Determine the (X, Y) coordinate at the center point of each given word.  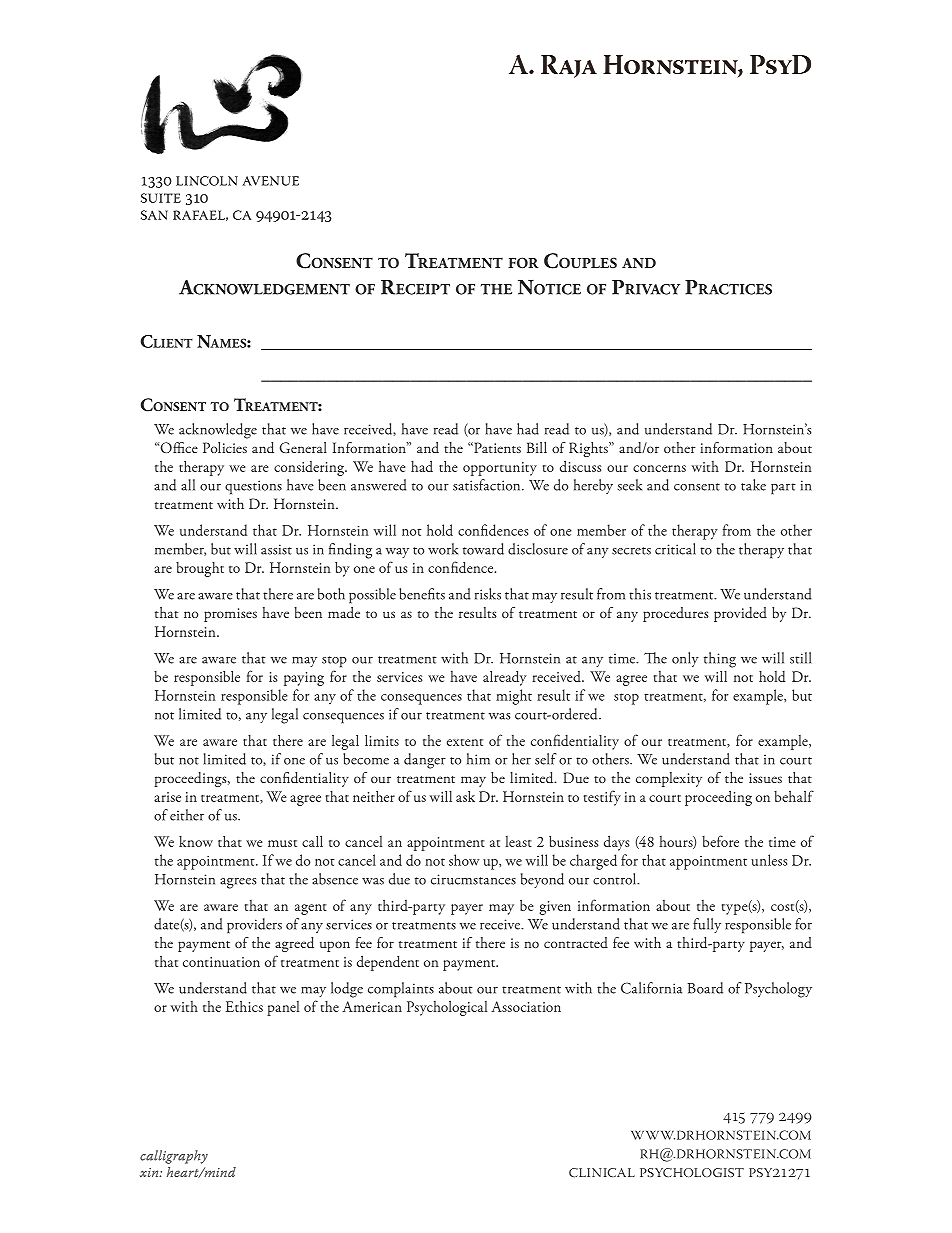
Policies (225, 447)
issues (765, 778)
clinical (602, 1172)
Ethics (244, 1006)
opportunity (500, 469)
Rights (589, 449)
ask (465, 796)
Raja (569, 66)
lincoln (207, 181)
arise (167, 797)
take (753, 485)
